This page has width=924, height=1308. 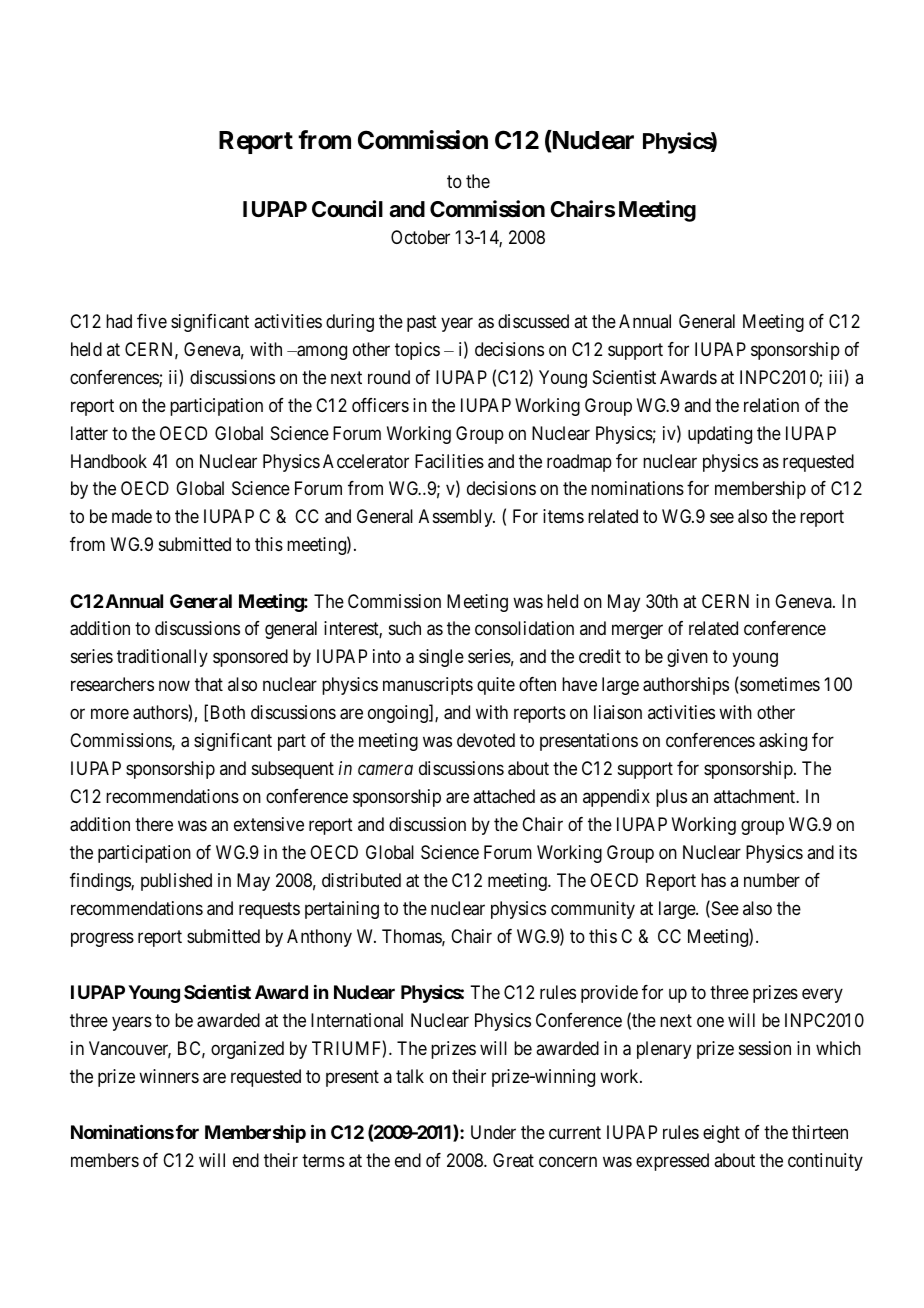 I want to click on five, so click(x=152, y=321).
